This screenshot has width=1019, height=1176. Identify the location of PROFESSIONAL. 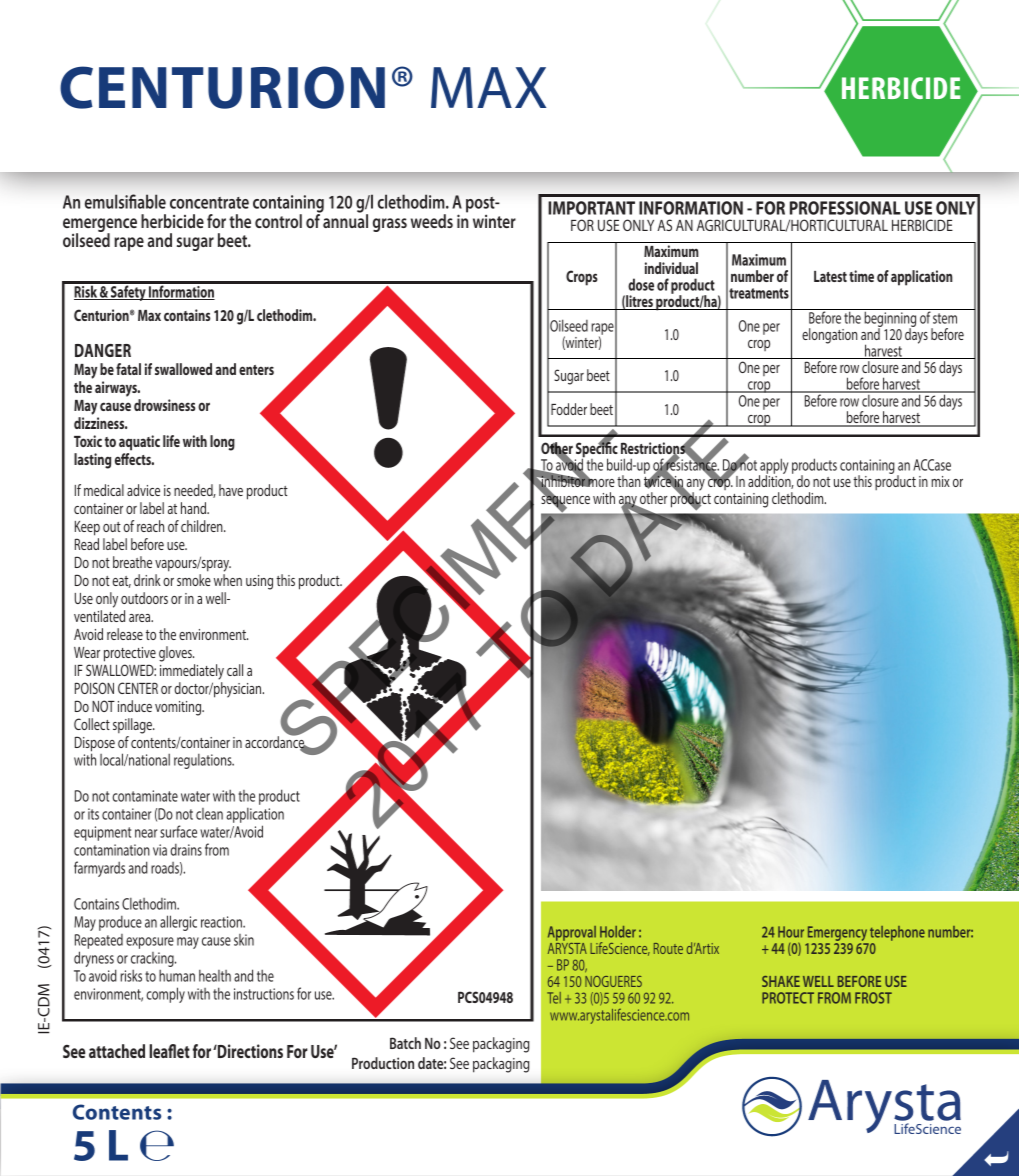
(845, 208).
